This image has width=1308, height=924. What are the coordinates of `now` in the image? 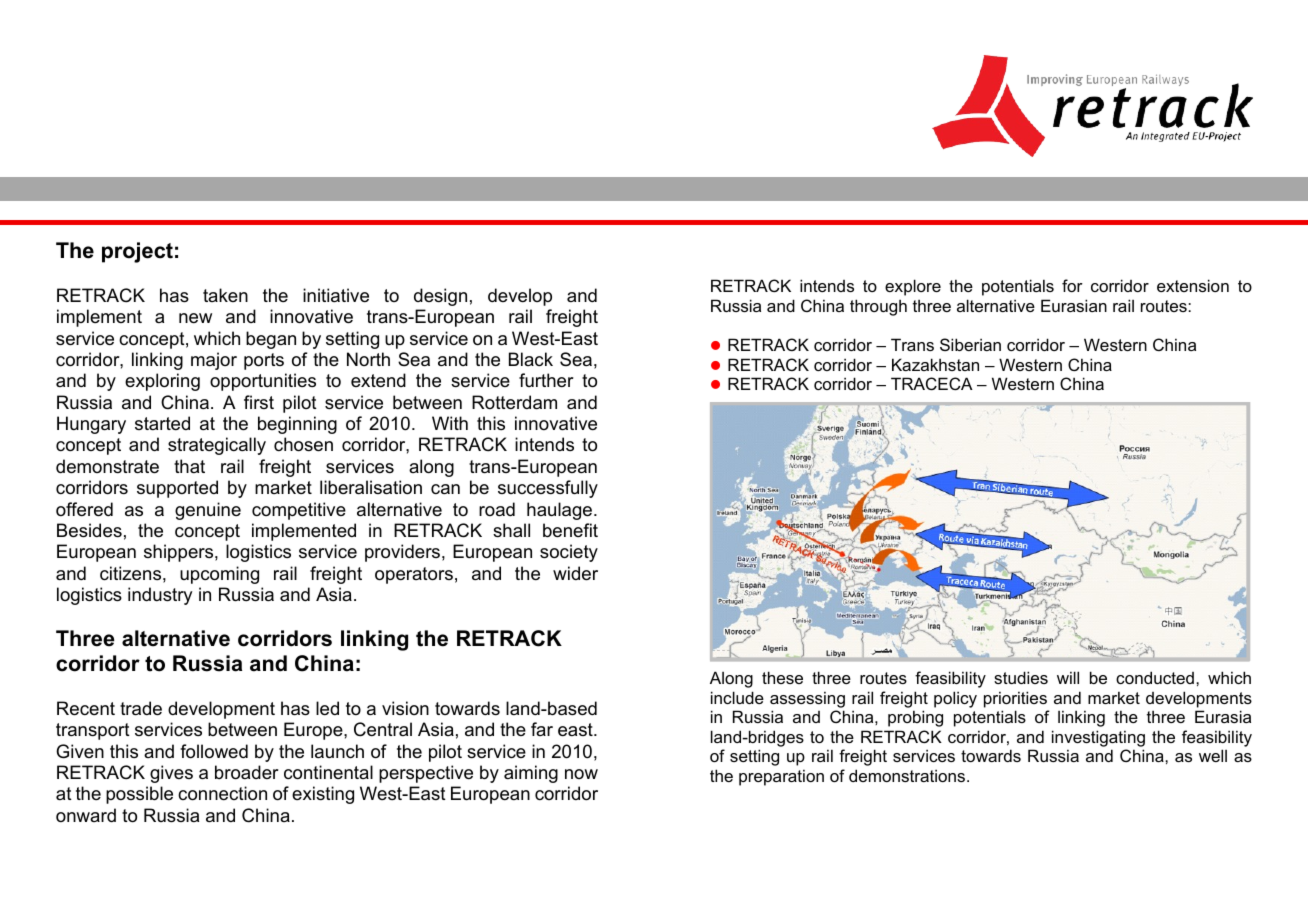 It's located at (581, 774).
